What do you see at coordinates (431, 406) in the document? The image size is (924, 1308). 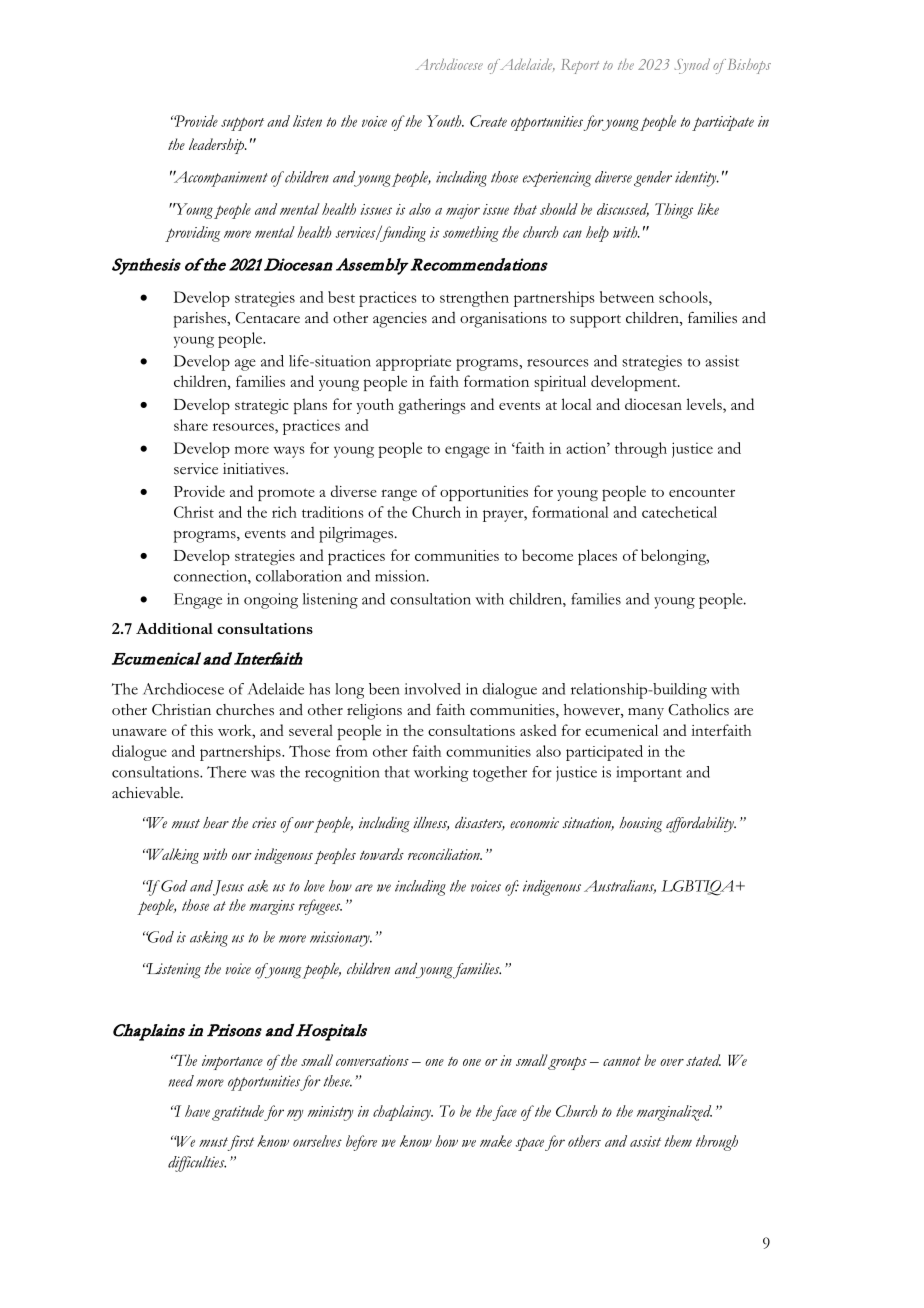 I see `gatherings` at bounding box center [431, 406].
